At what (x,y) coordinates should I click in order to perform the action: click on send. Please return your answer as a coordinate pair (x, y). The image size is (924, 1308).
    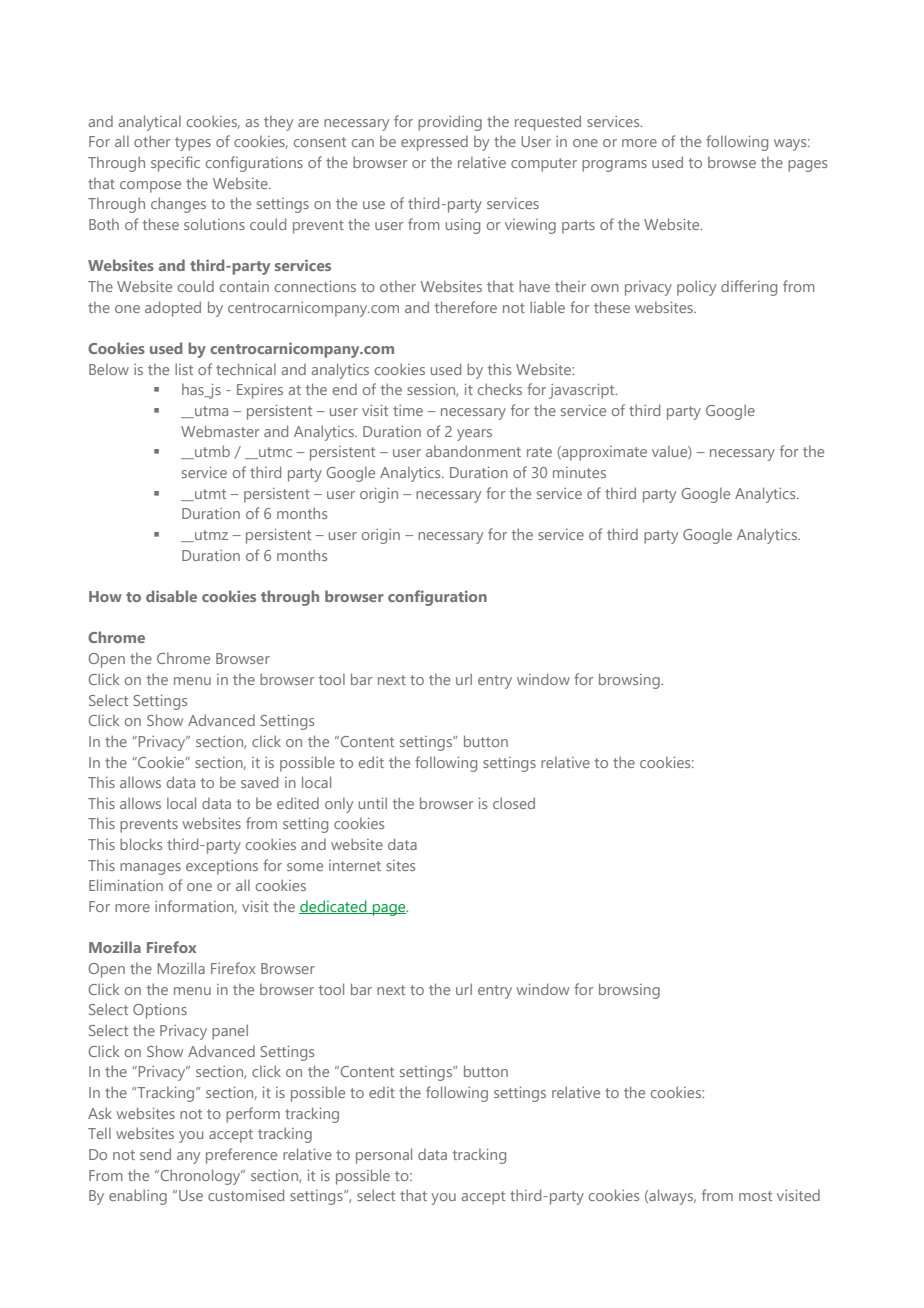
    Looking at the image, I should click on (155, 1154).
